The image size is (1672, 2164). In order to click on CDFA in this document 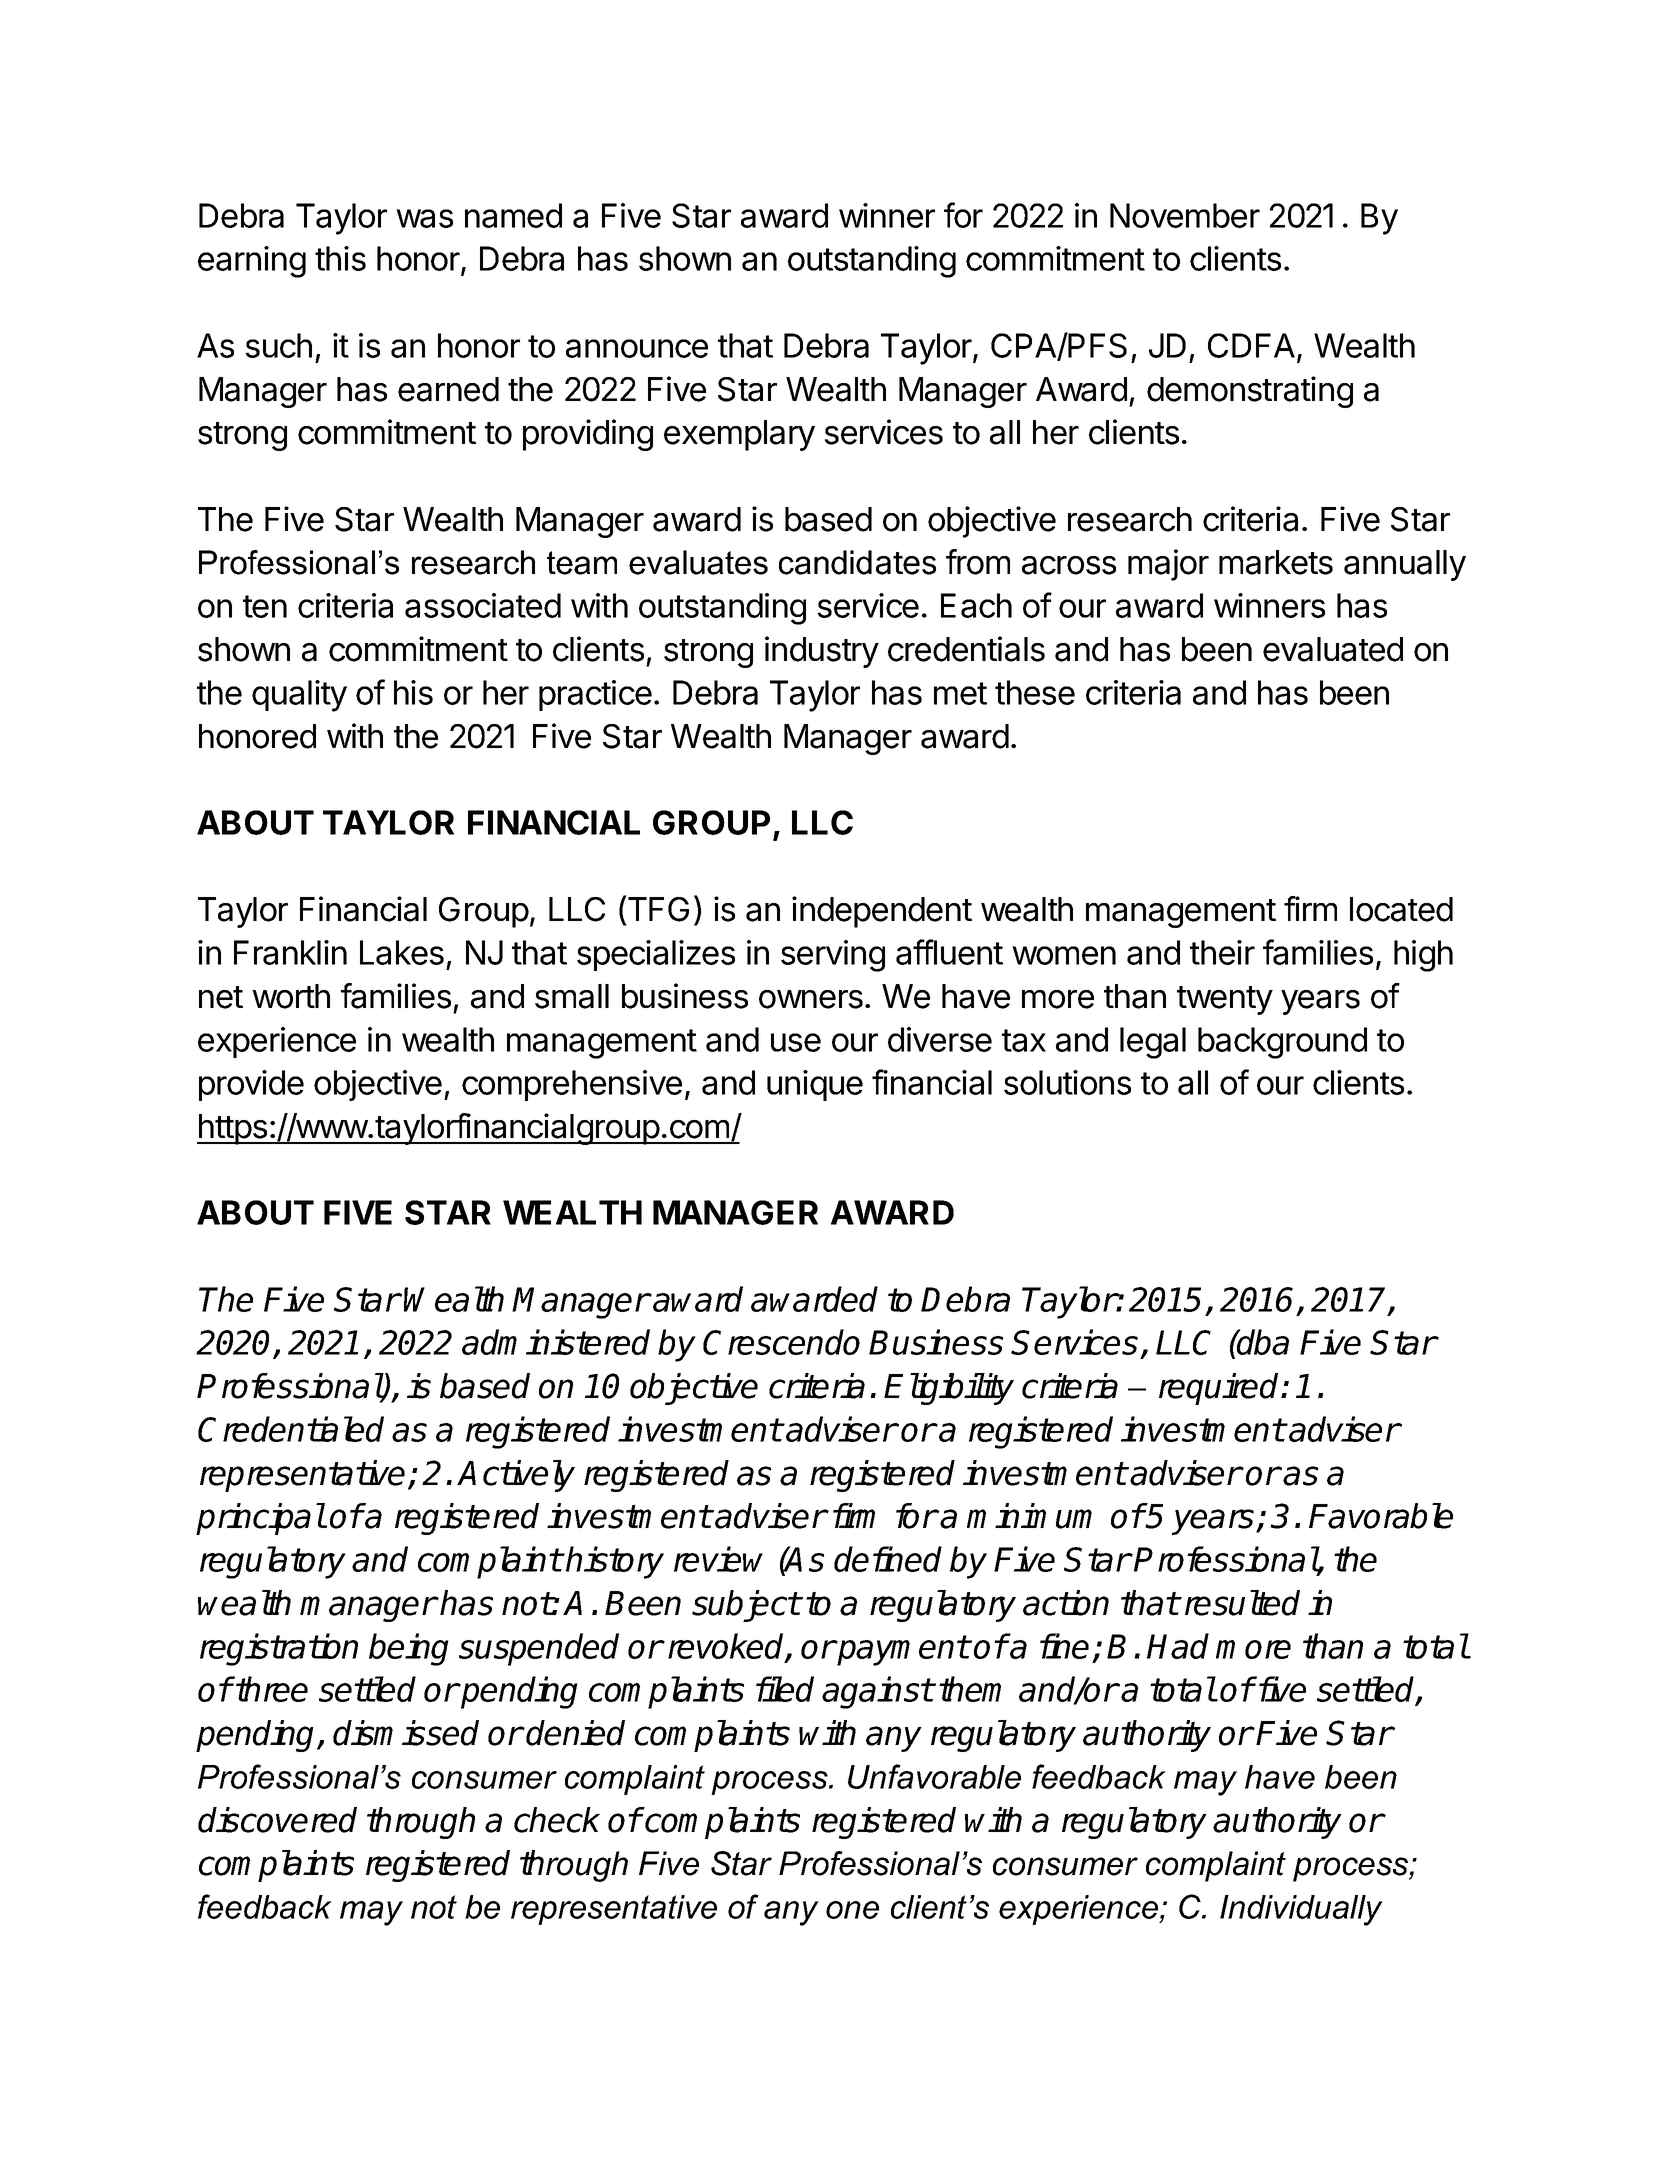, I will do `click(1251, 345)`.
